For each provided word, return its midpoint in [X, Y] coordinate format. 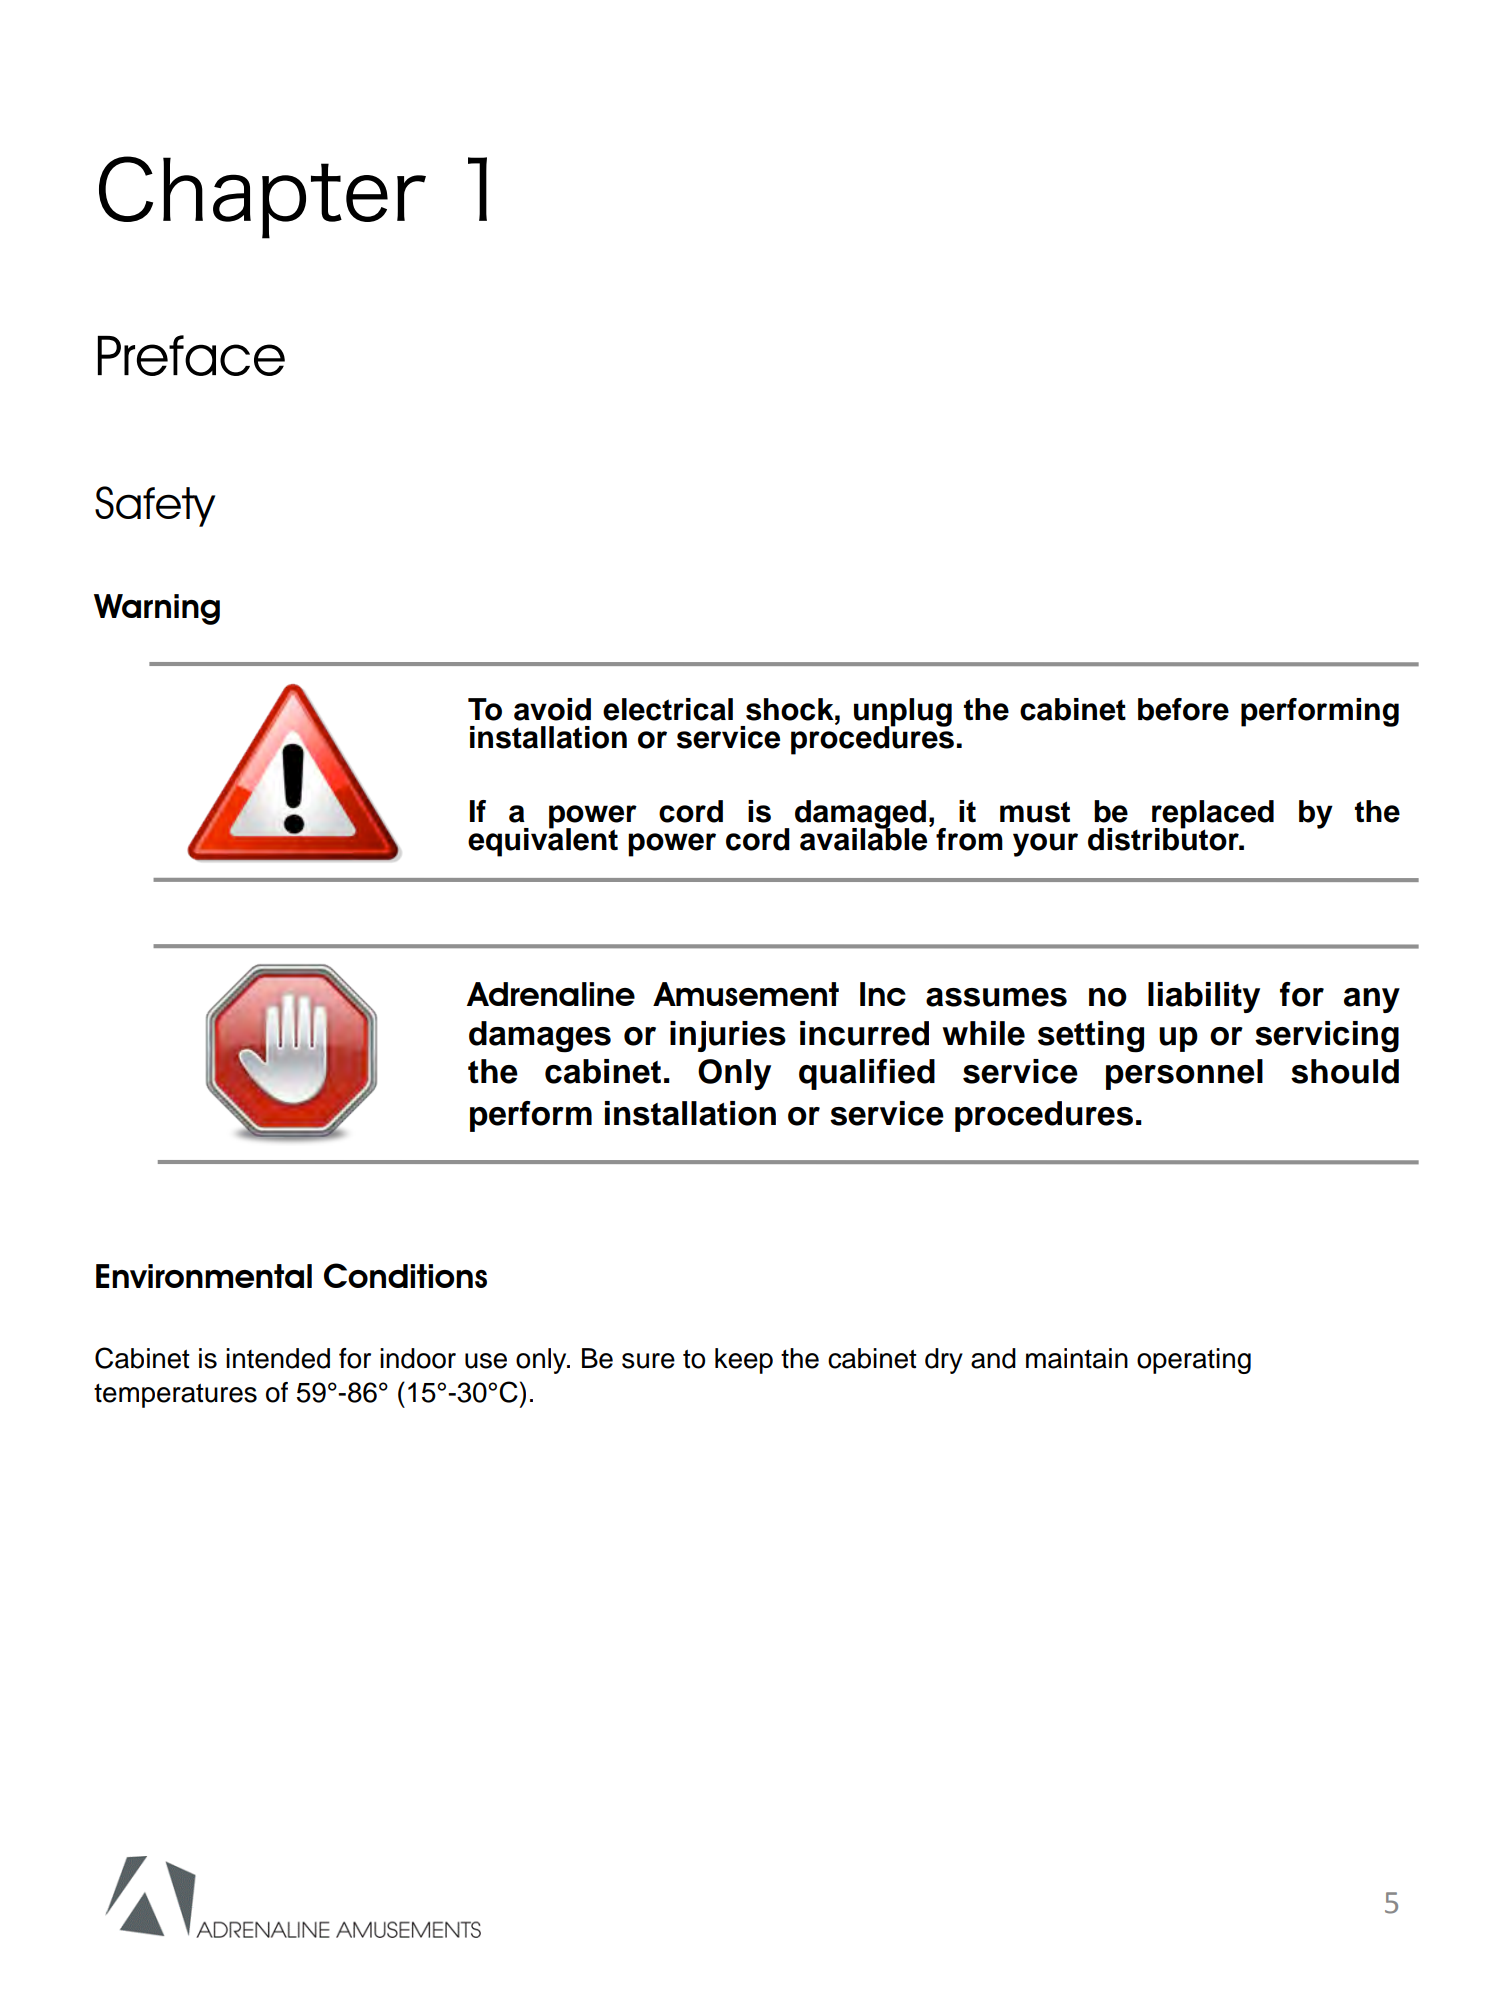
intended [278, 1358]
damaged [860, 815]
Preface [191, 355]
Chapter [262, 197]
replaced [1213, 815]
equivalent [543, 841]
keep [744, 1361]
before [1183, 709]
